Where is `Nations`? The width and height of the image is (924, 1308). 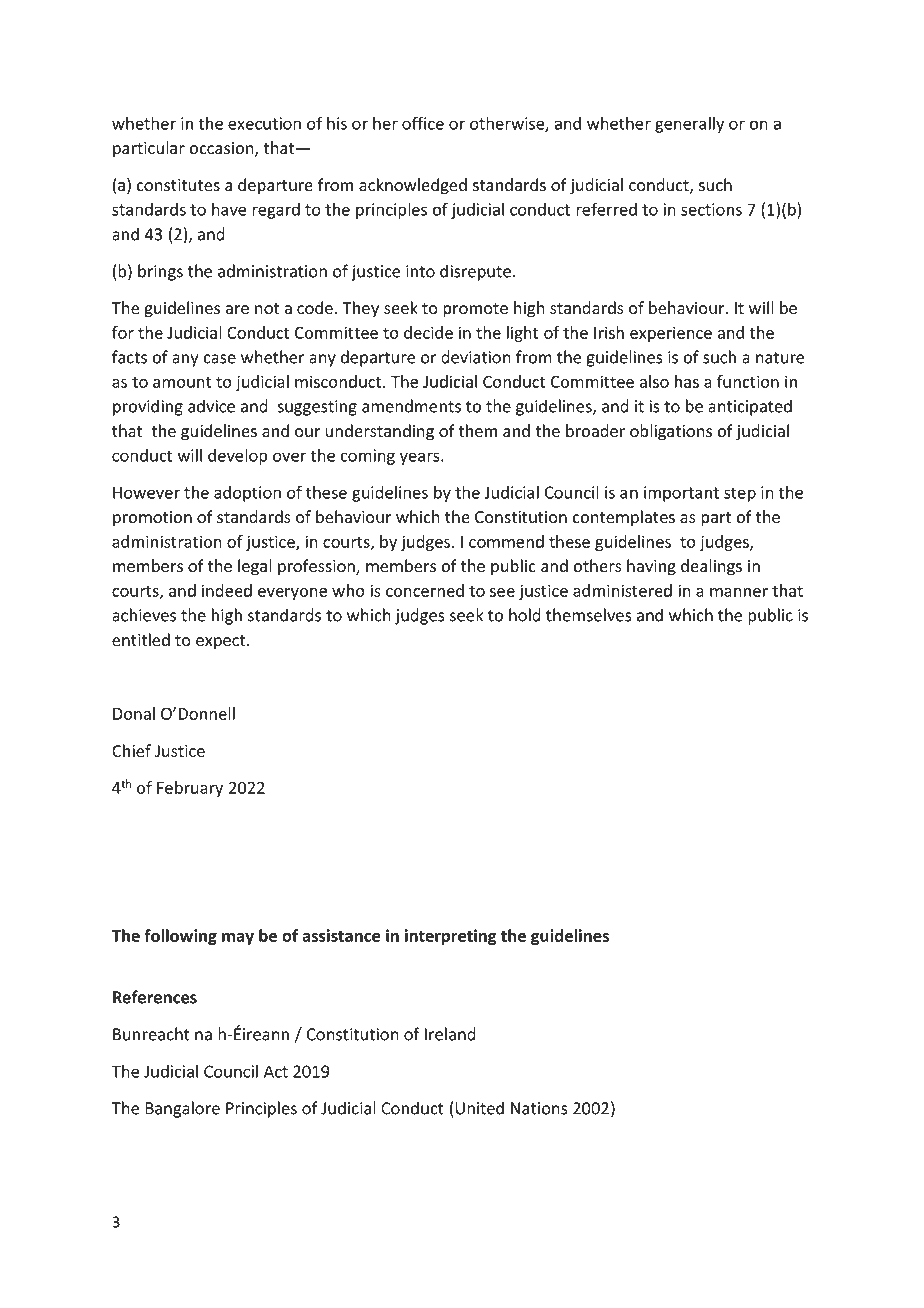
Nations is located at coordinates (539, 1108).
